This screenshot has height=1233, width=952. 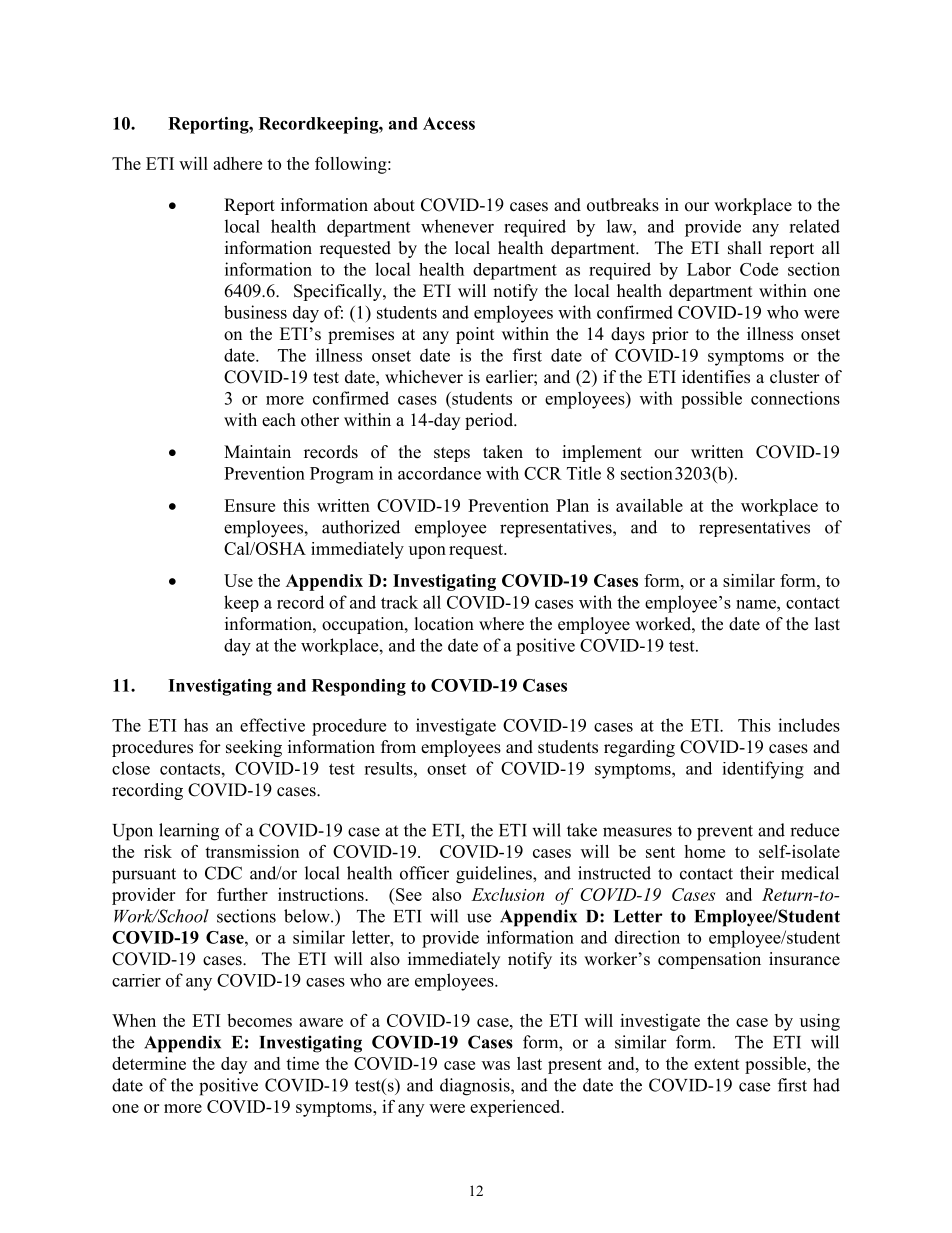 I want to click on identifying, so click(x=763, y=770).
